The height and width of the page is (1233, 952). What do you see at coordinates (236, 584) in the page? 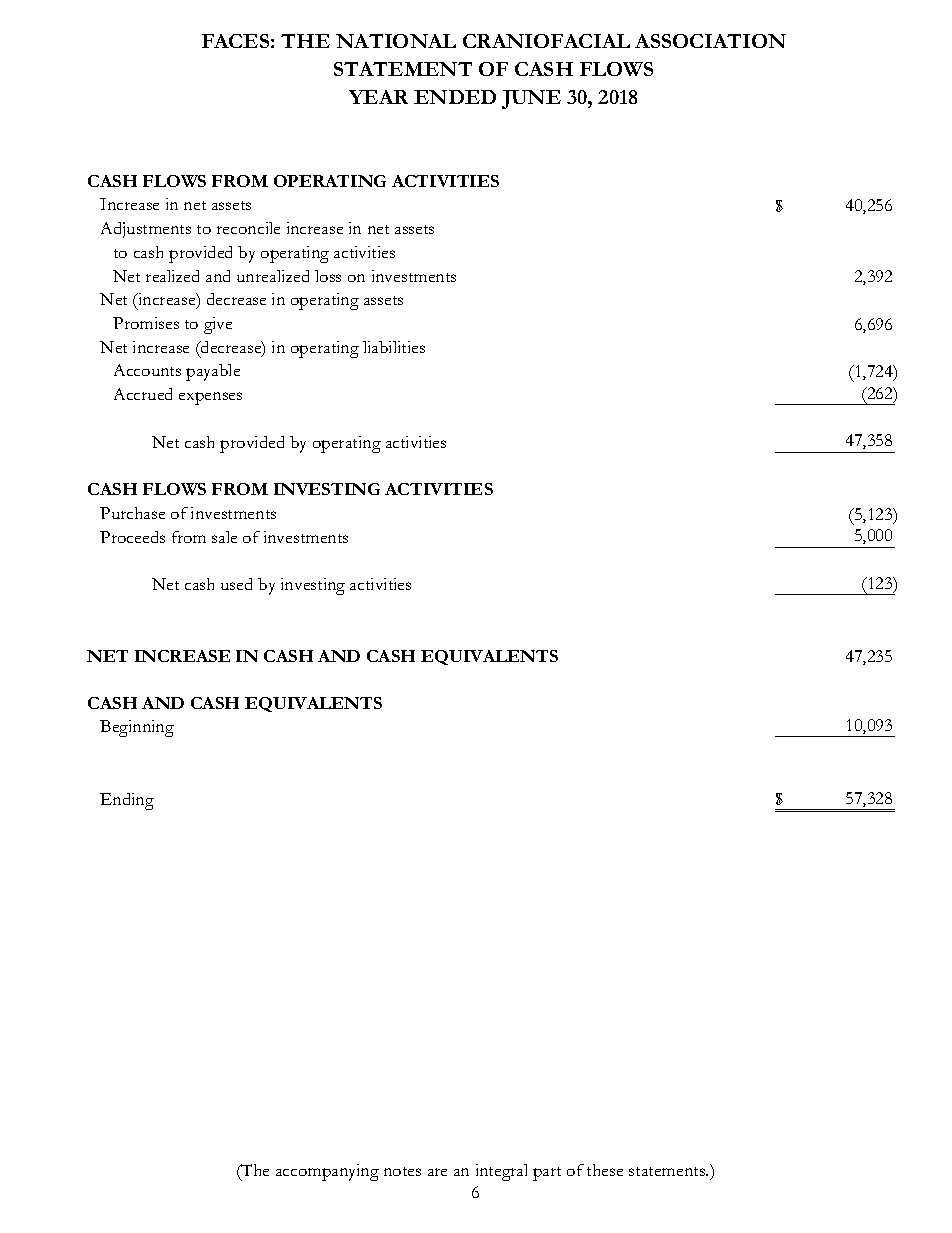
I see `used` at bounding box center [236, 584].
